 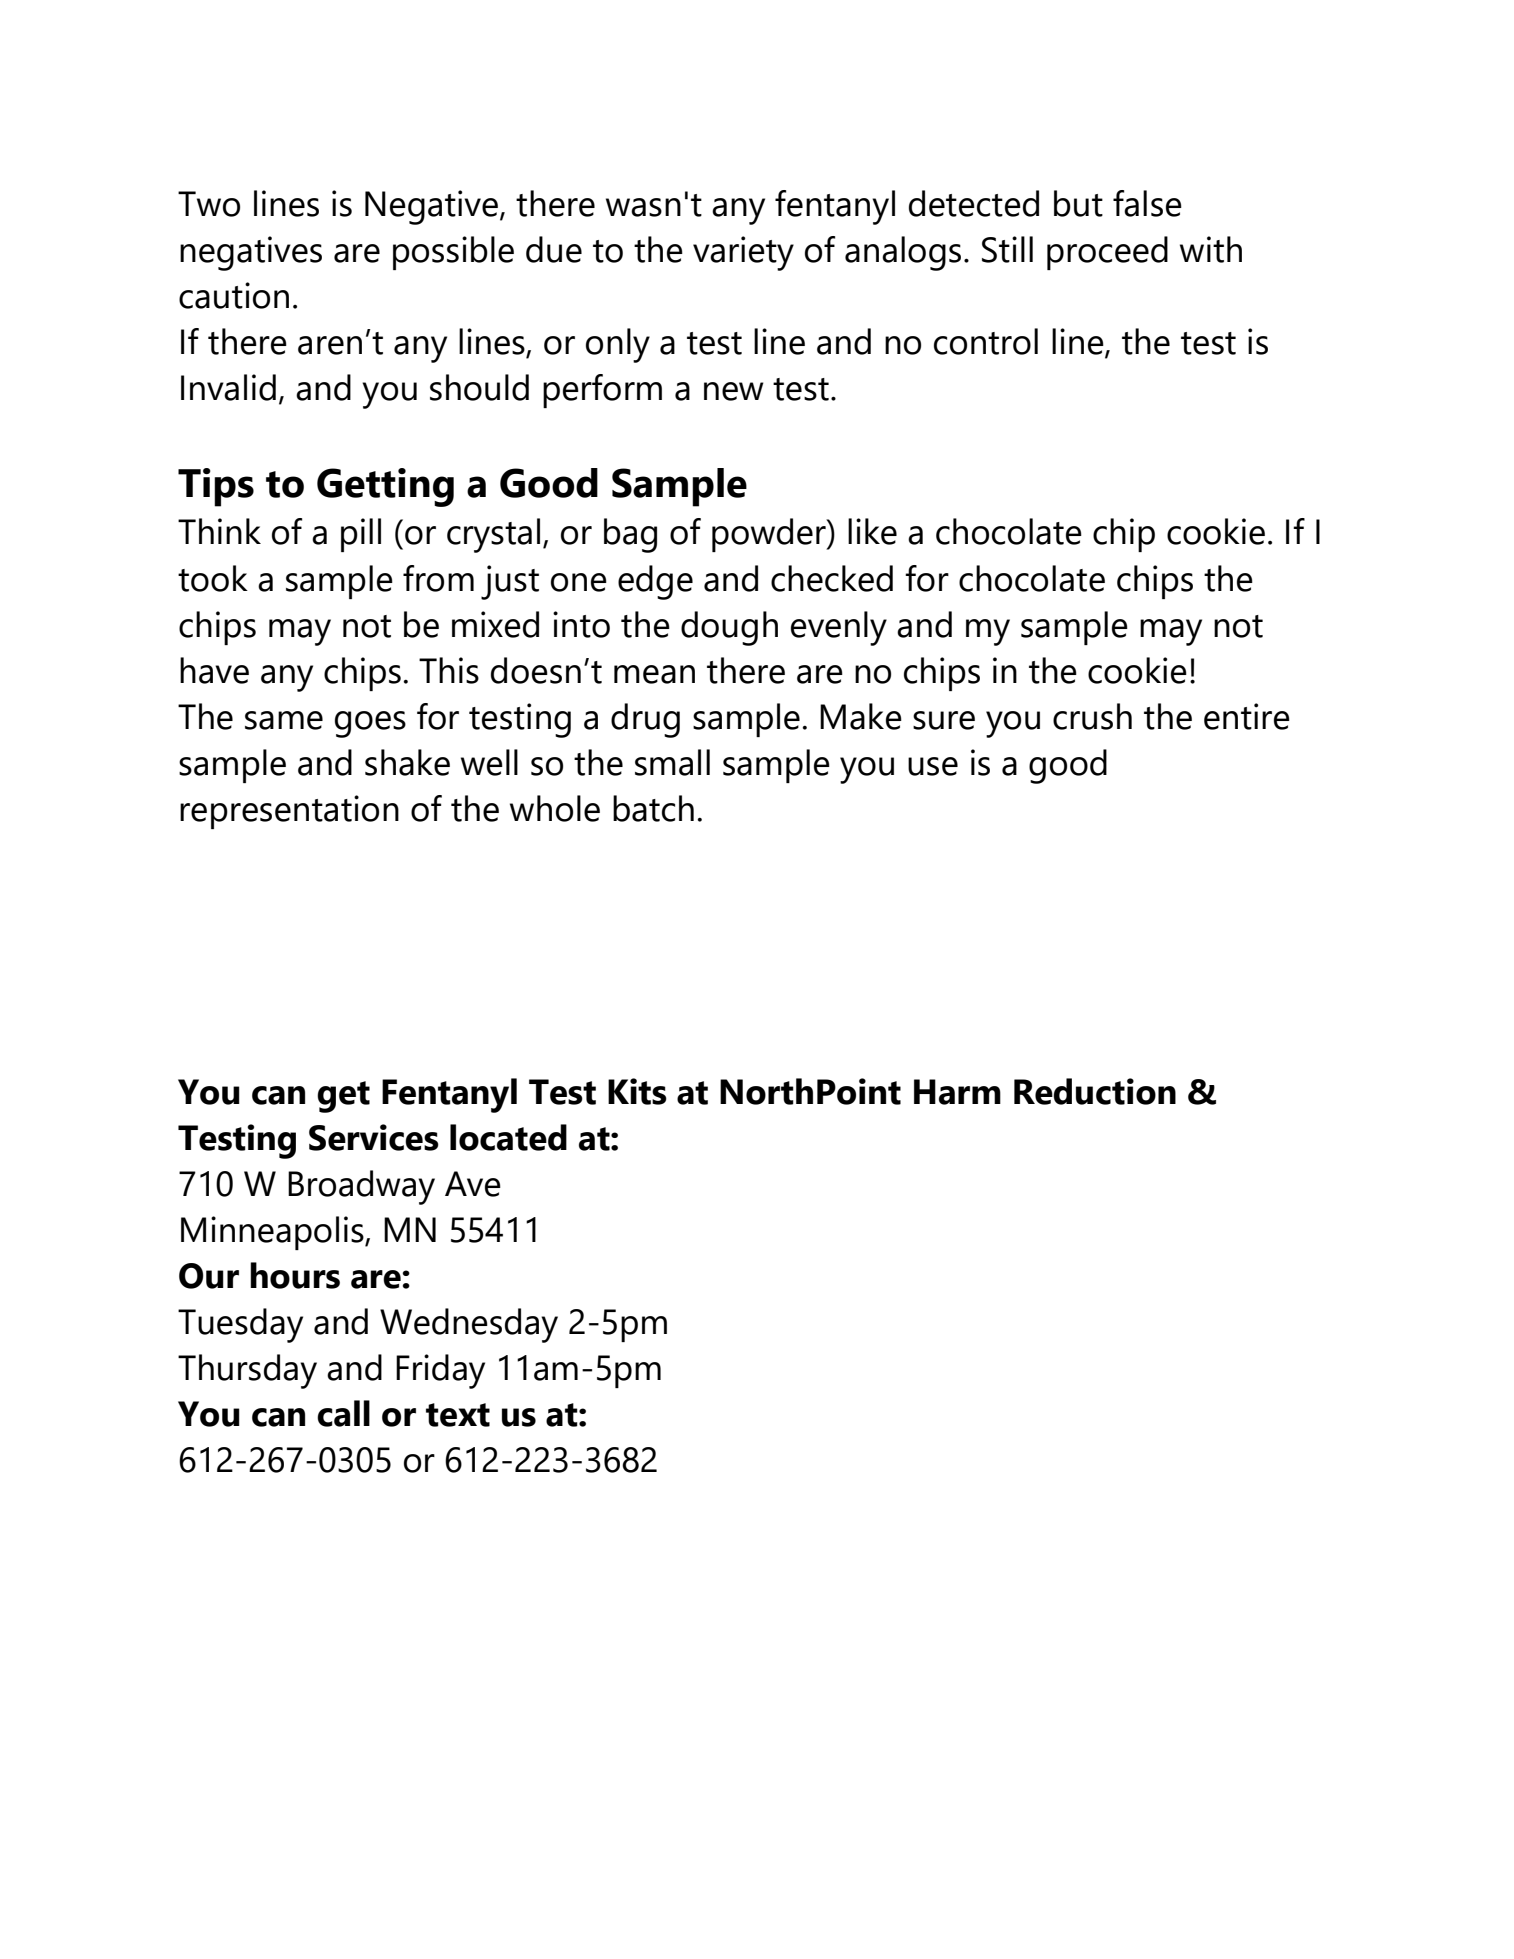 I want to click on Wednesday, so click(x=469, y=1325).
